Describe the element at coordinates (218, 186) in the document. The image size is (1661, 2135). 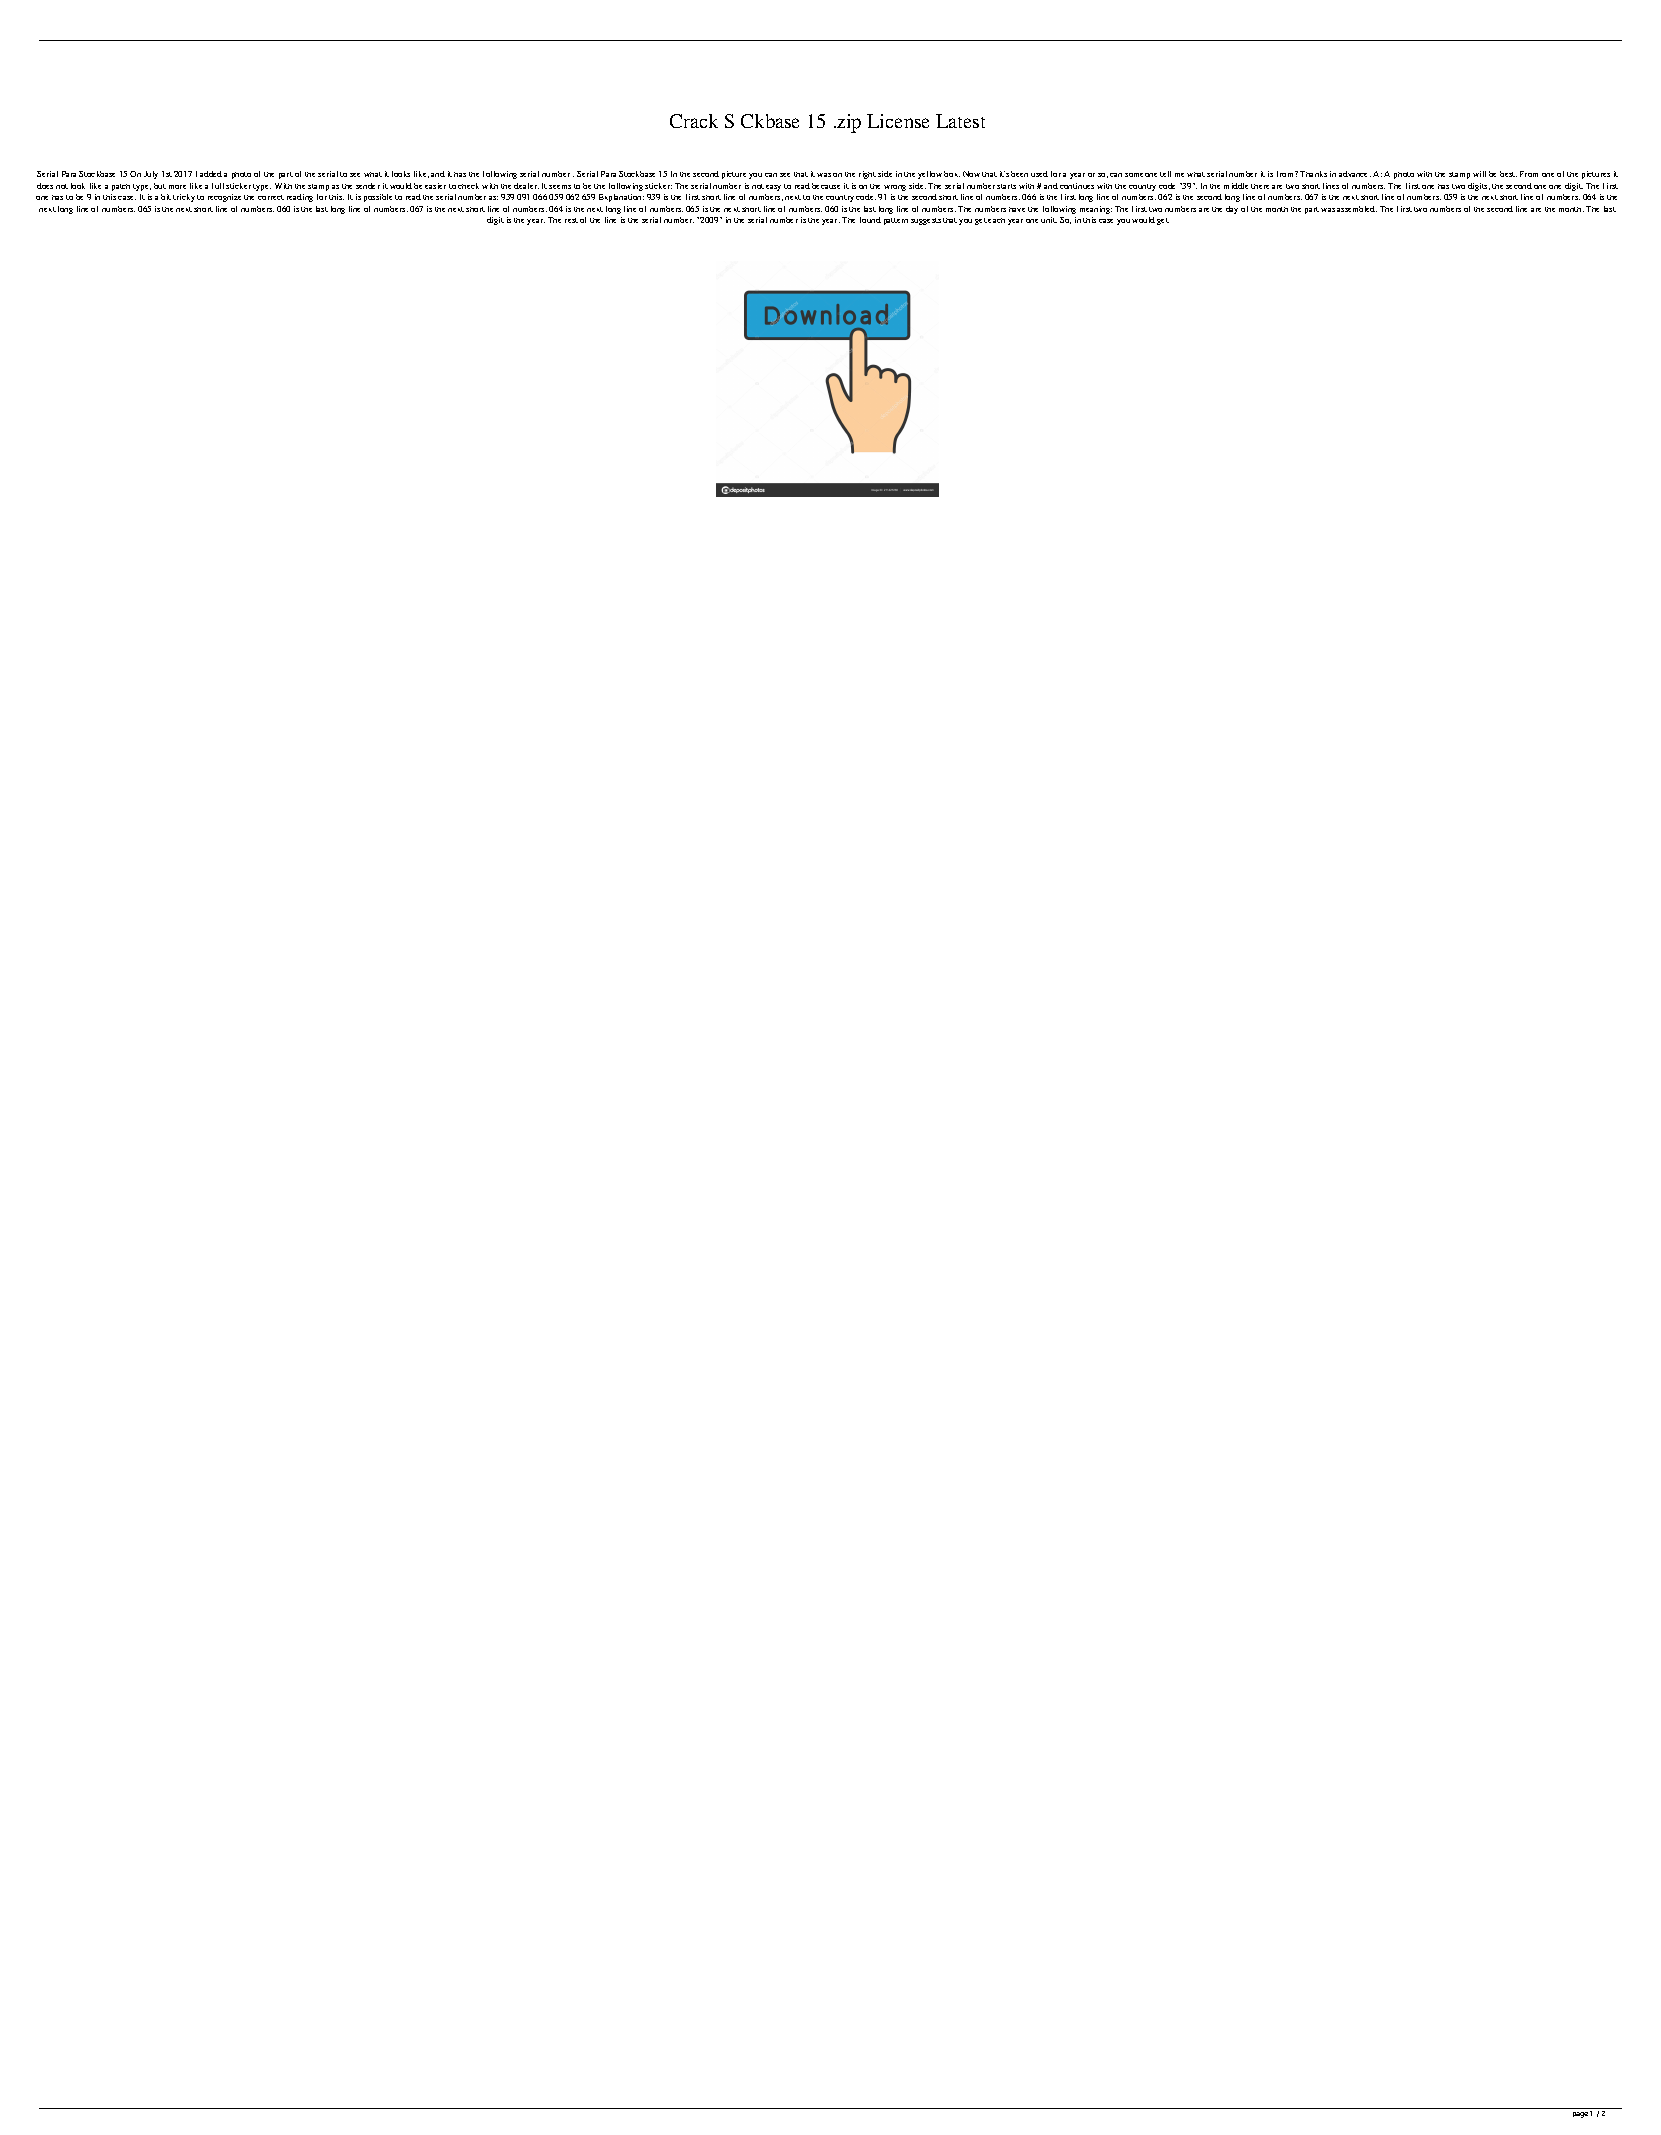
I see `full` at that location.
